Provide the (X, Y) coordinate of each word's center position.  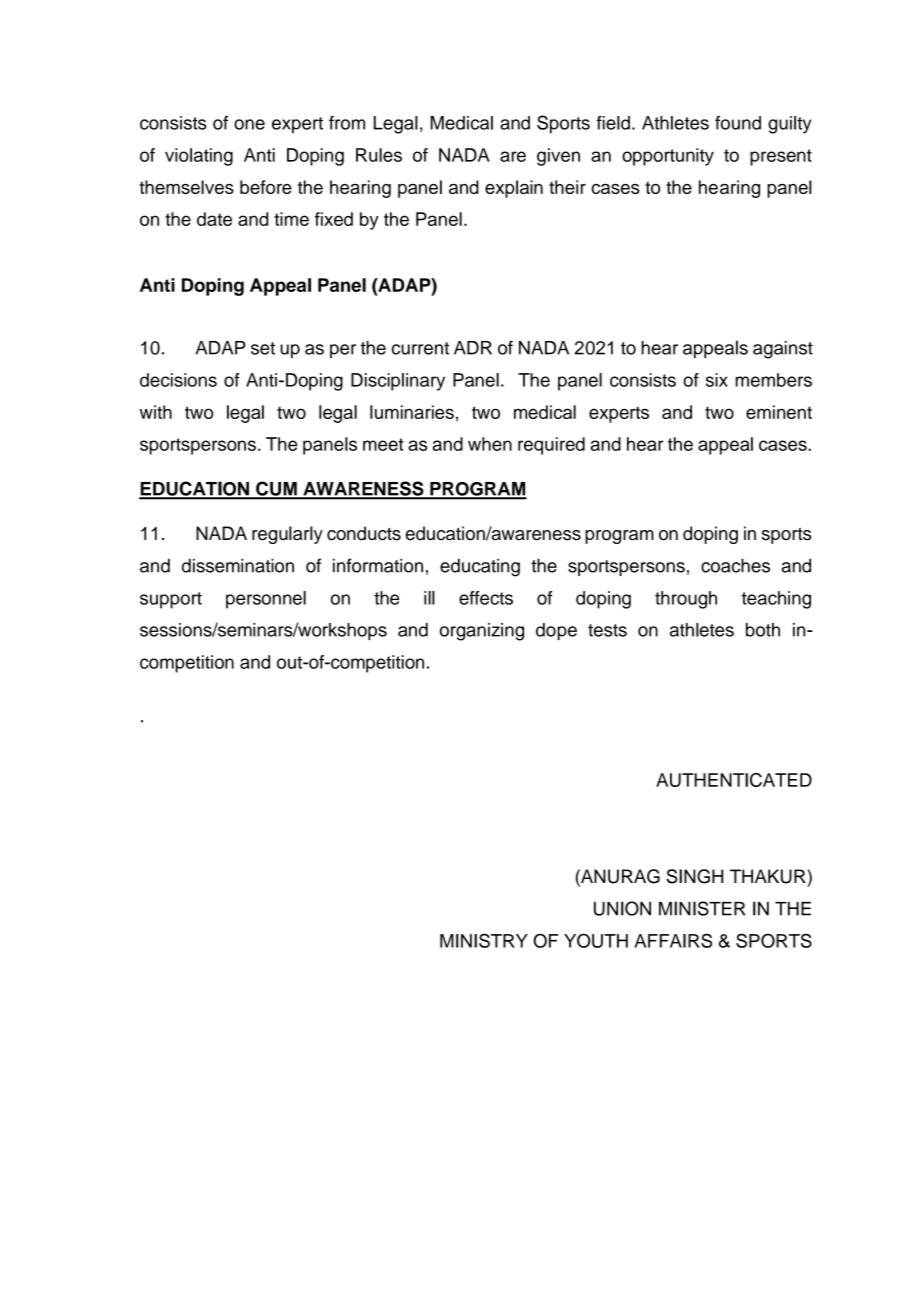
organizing (482, 632)
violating (199, 157)
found (738, 123)
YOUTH (596, 940)
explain (514, 189)
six (717, 380)
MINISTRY (484, 940)
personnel (266, 600)
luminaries (412, 412)
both (763, 630)
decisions (178, 380)
